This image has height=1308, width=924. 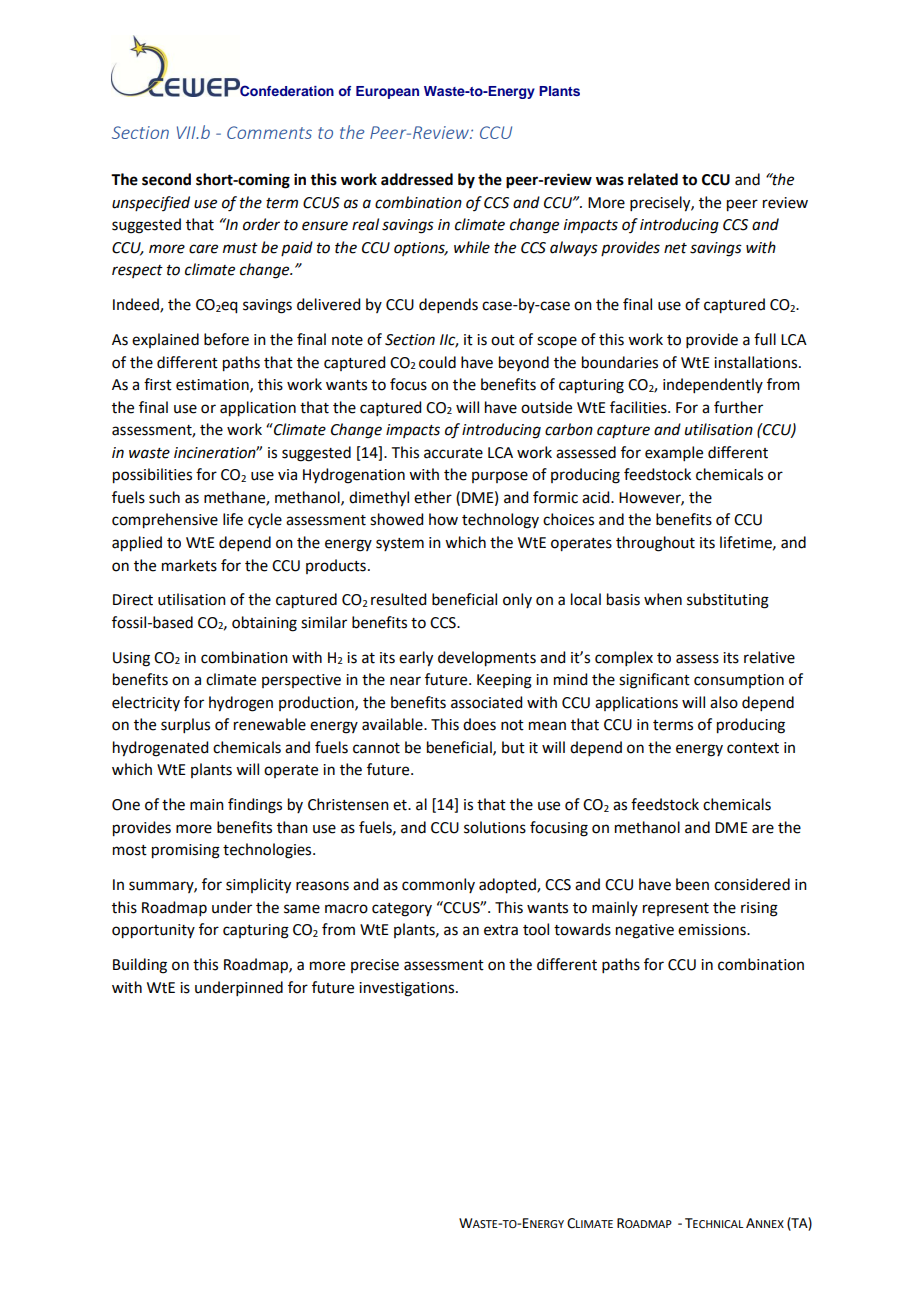 I want to click on Building, so click(x=140, y=966).
